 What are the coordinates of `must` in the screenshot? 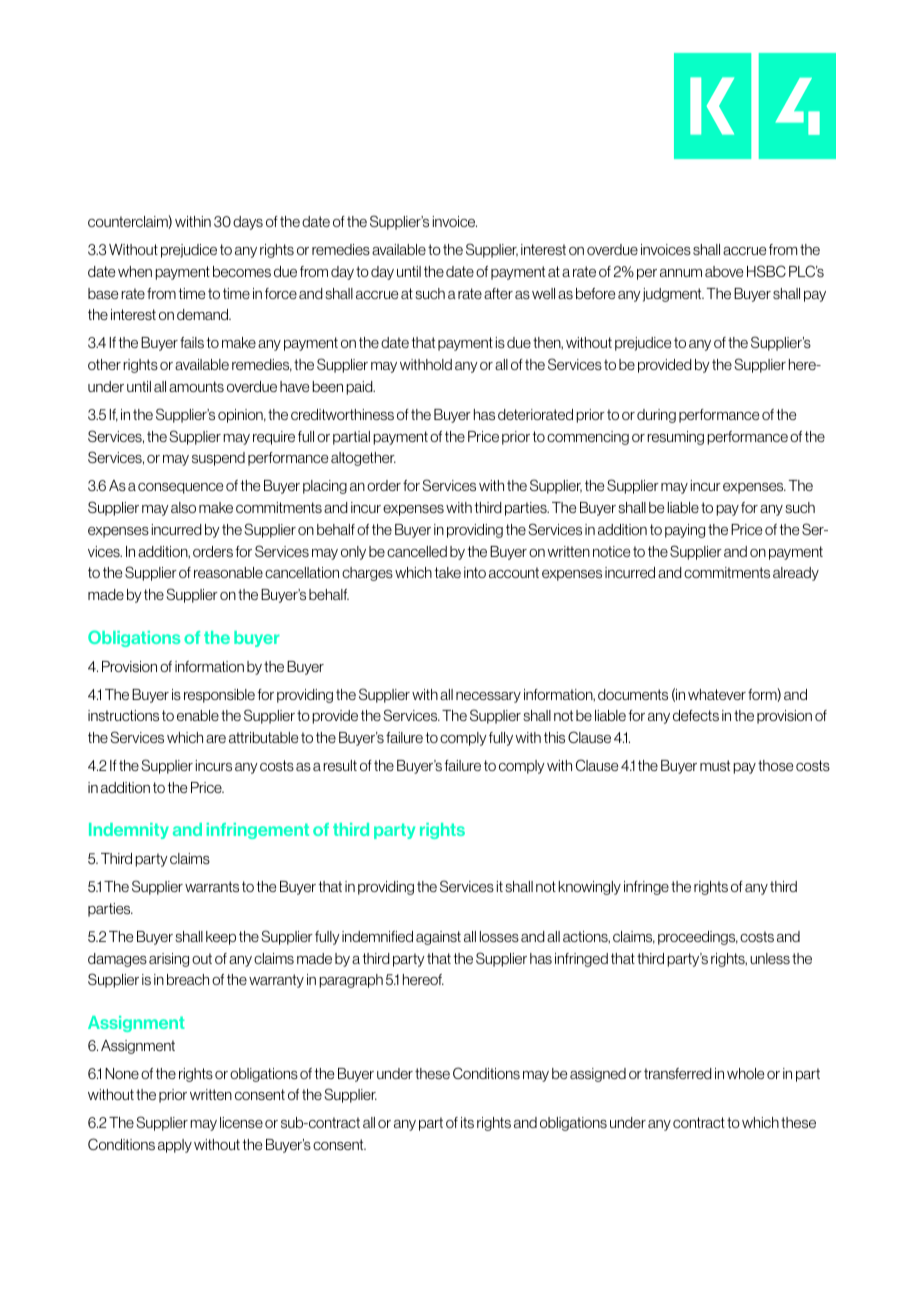 It's located at (715, 765).
